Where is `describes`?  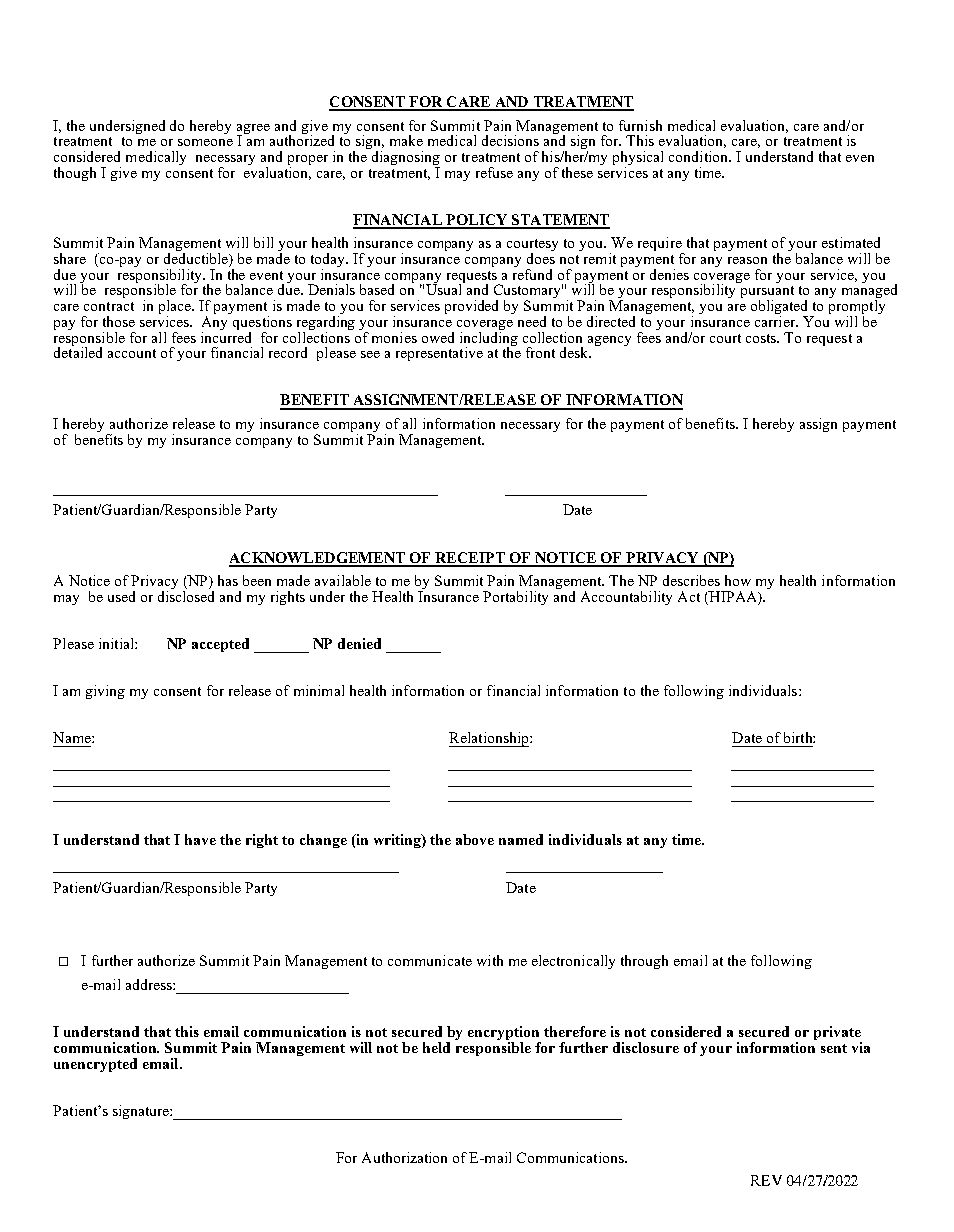
describes is located at coordinates (691, 580).
